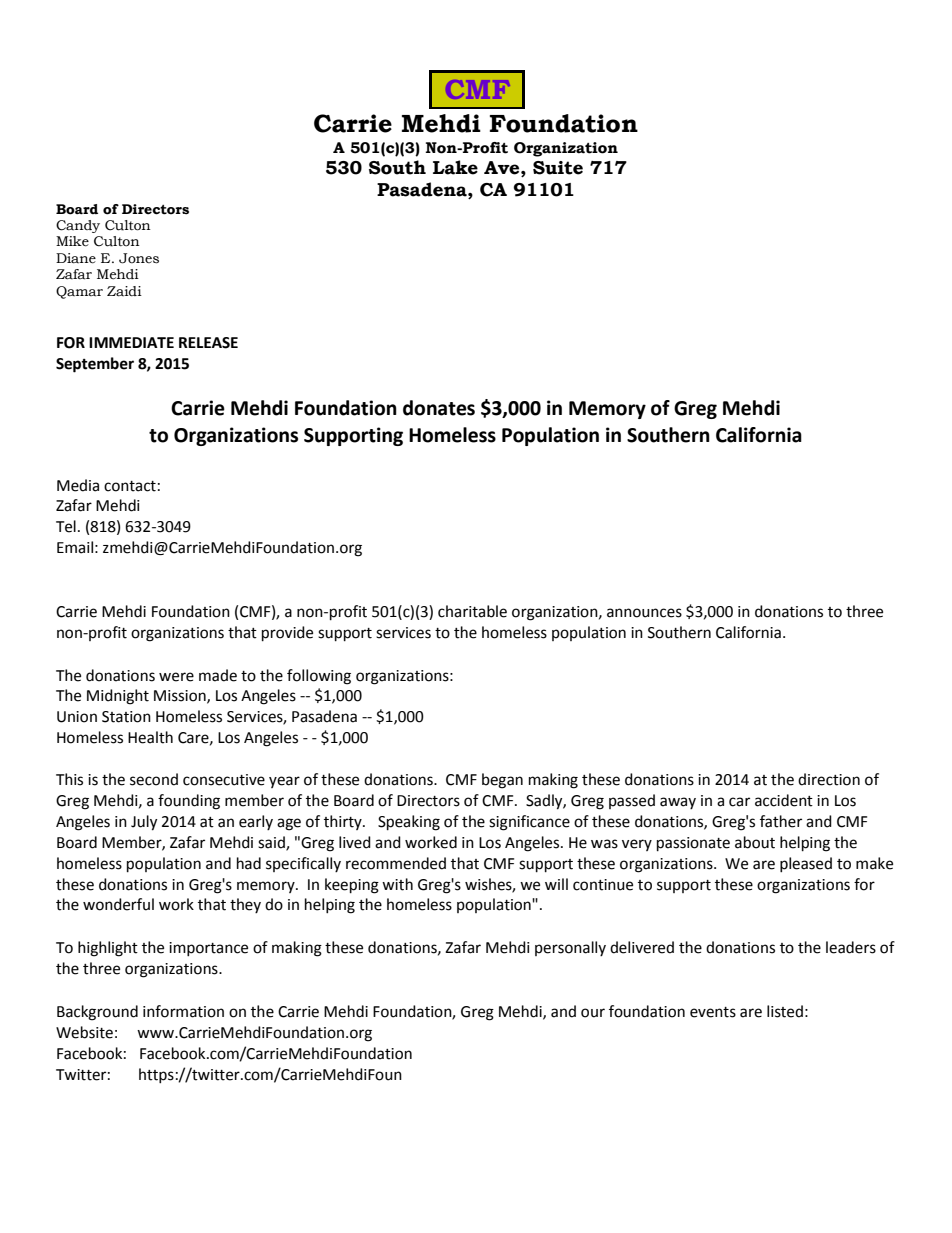 The height and width of the screenshot is (1233, 952). I want to click on direction, so click(829, 779).
